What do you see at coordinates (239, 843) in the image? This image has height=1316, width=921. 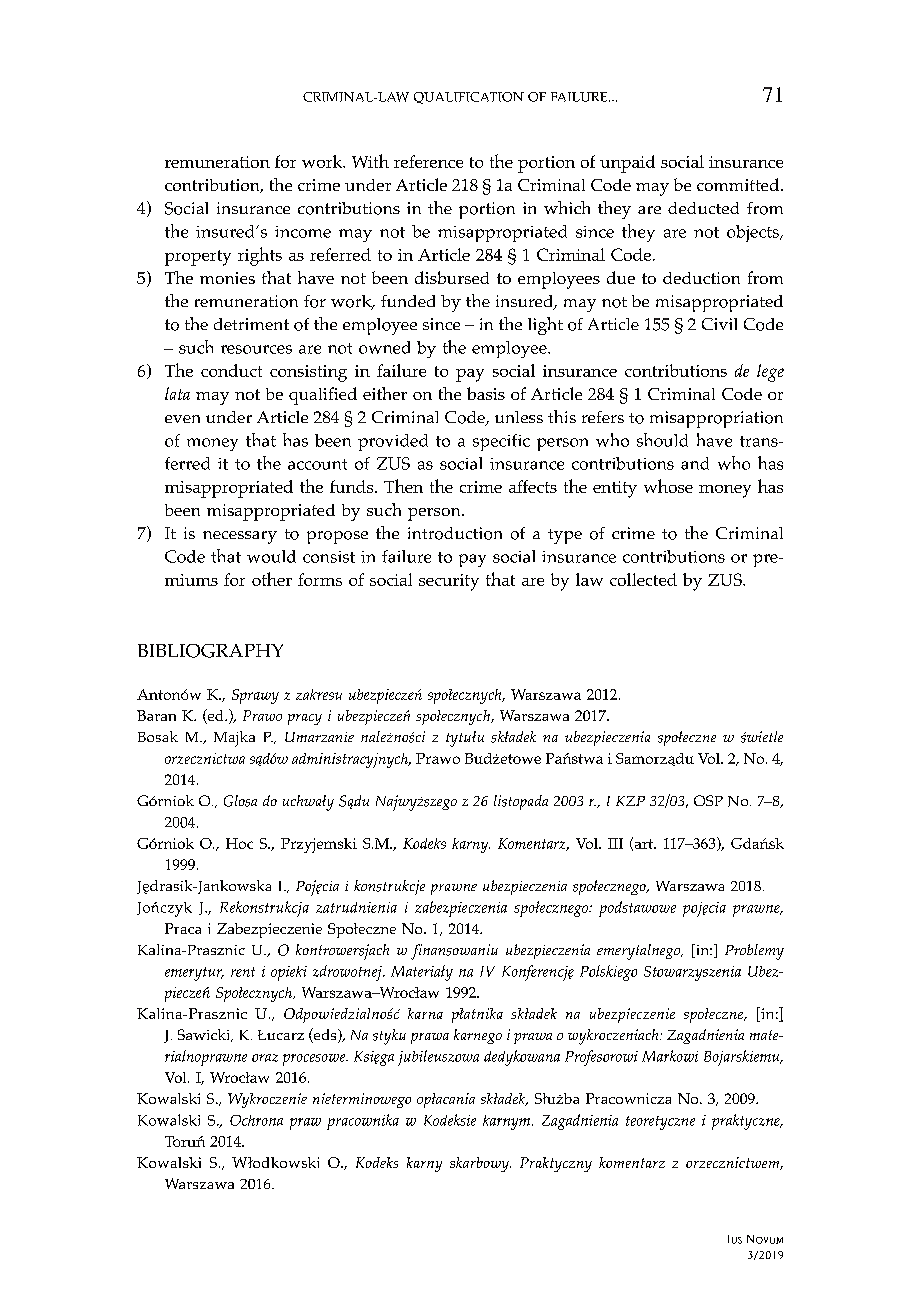 I see `Hoc` at bounding box center [239, 843].
